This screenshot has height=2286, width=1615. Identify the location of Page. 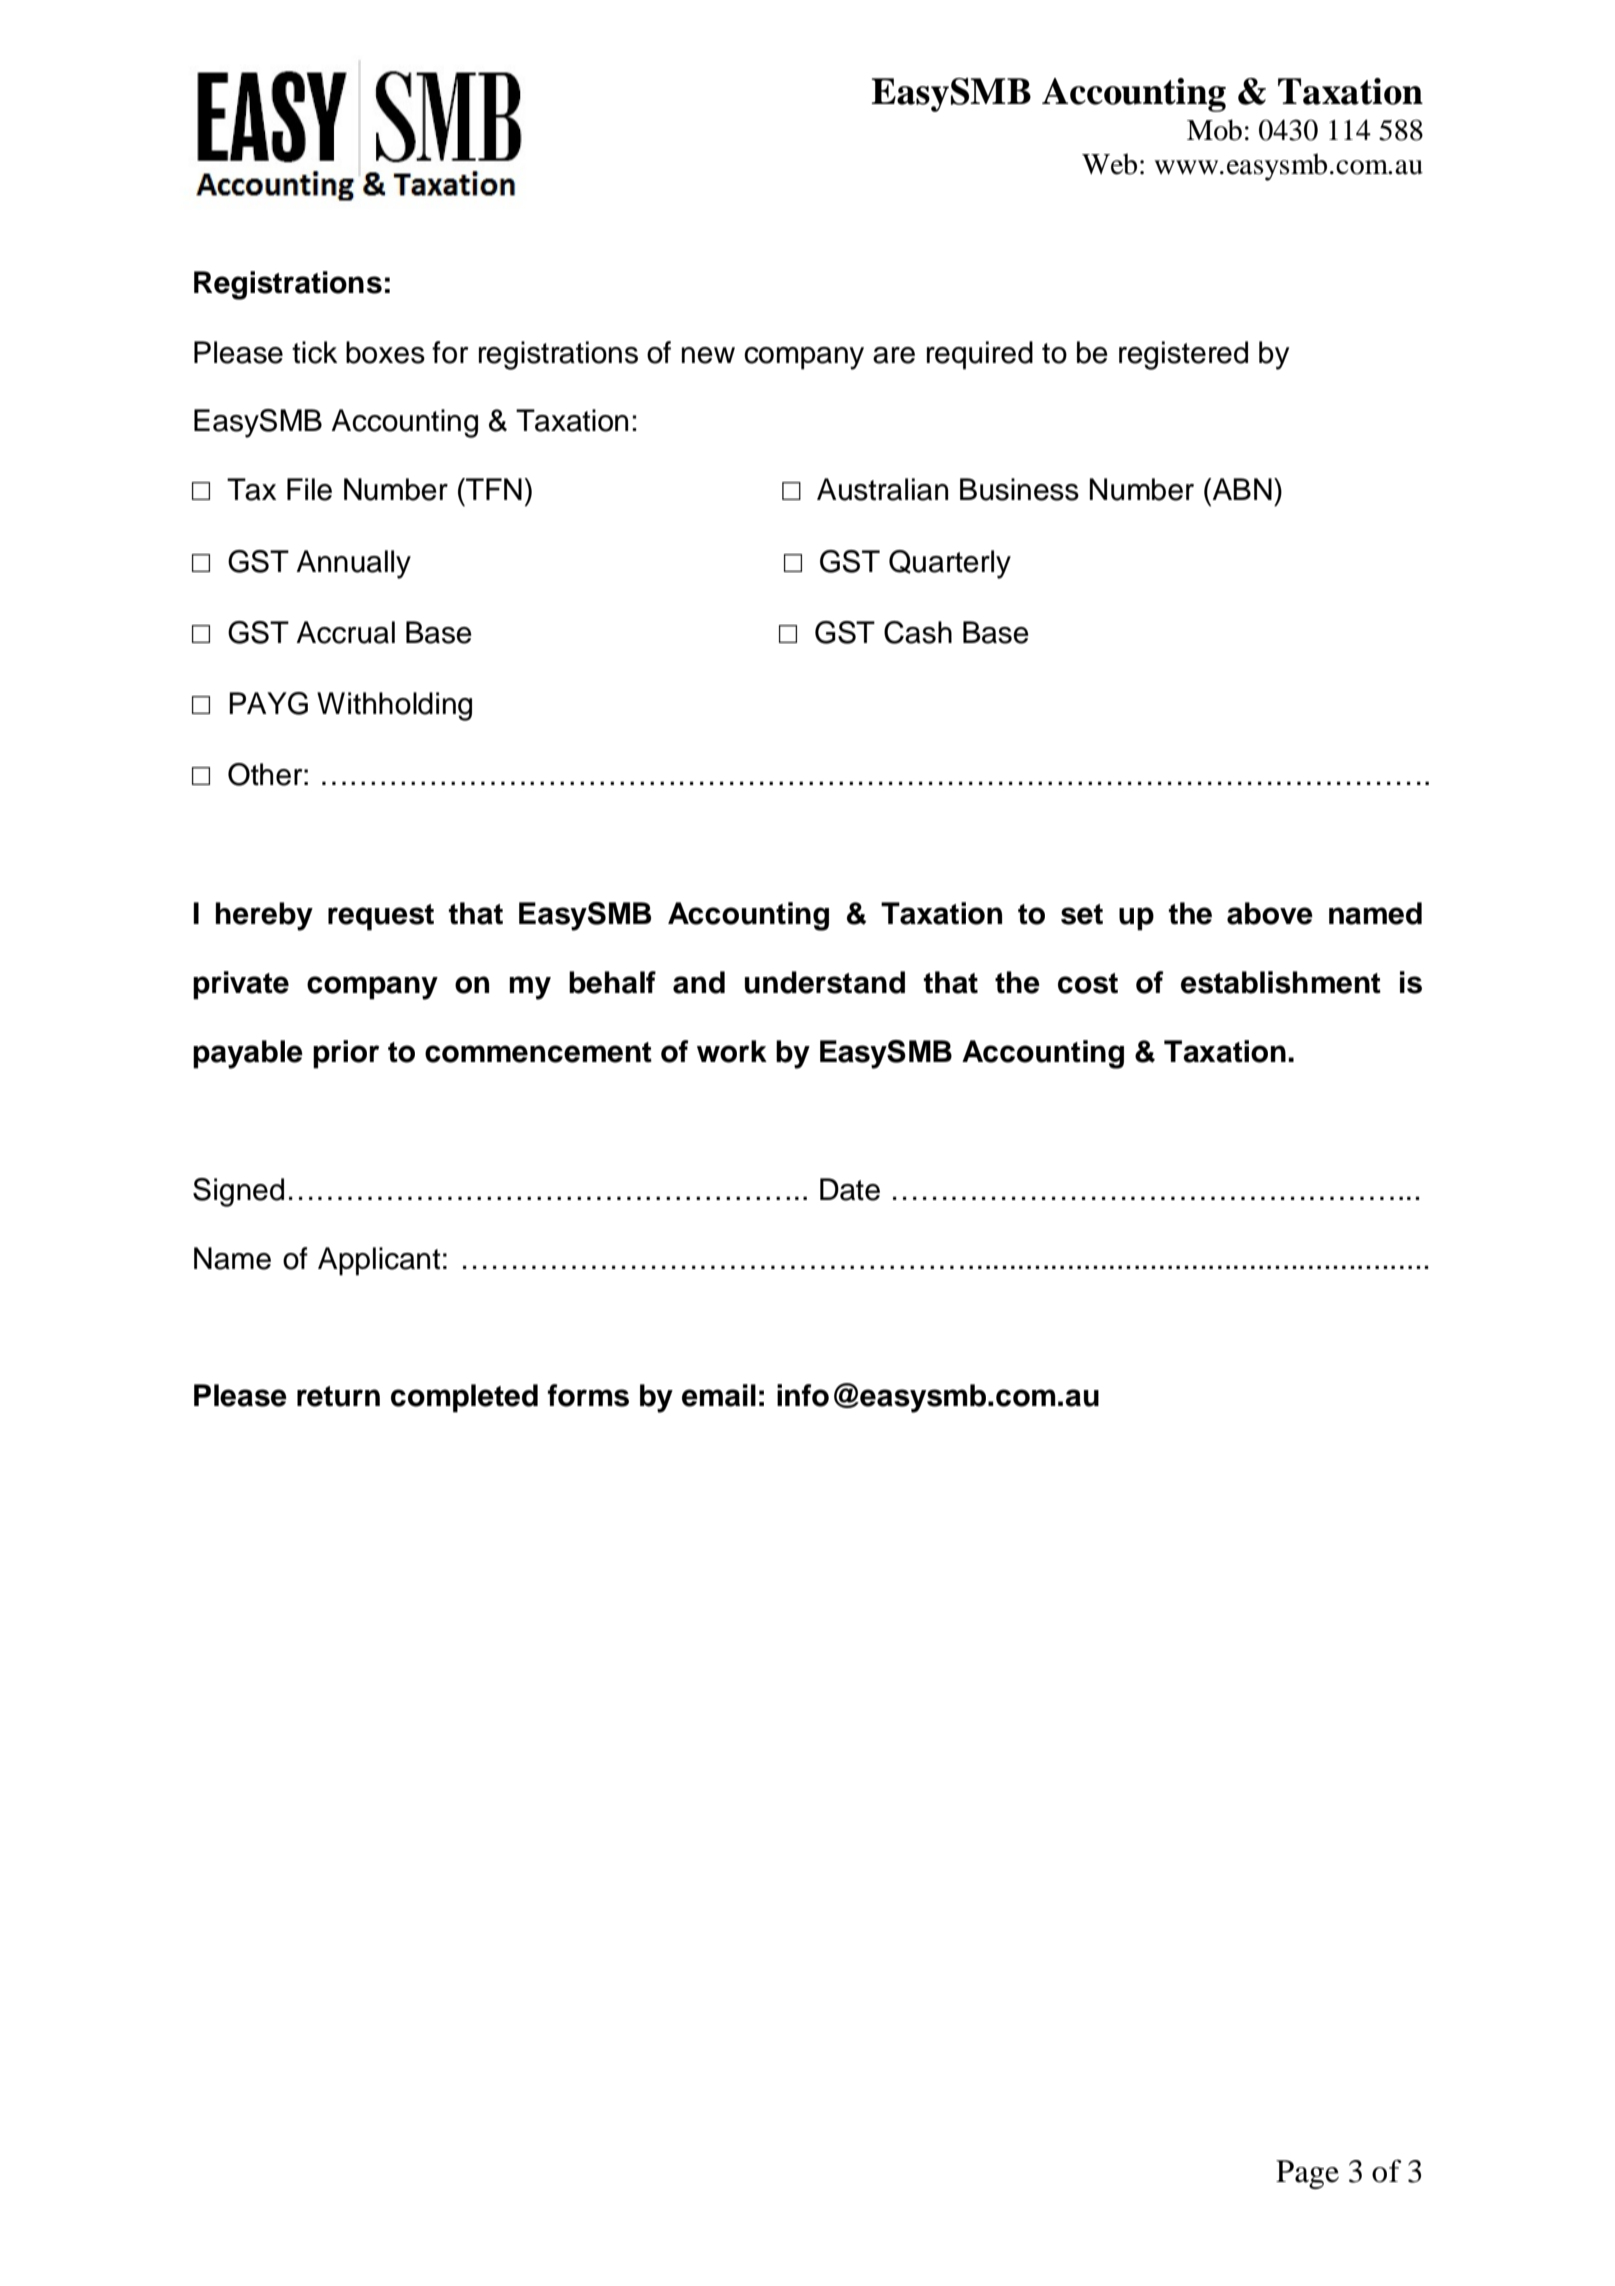
(1307, 2174).
